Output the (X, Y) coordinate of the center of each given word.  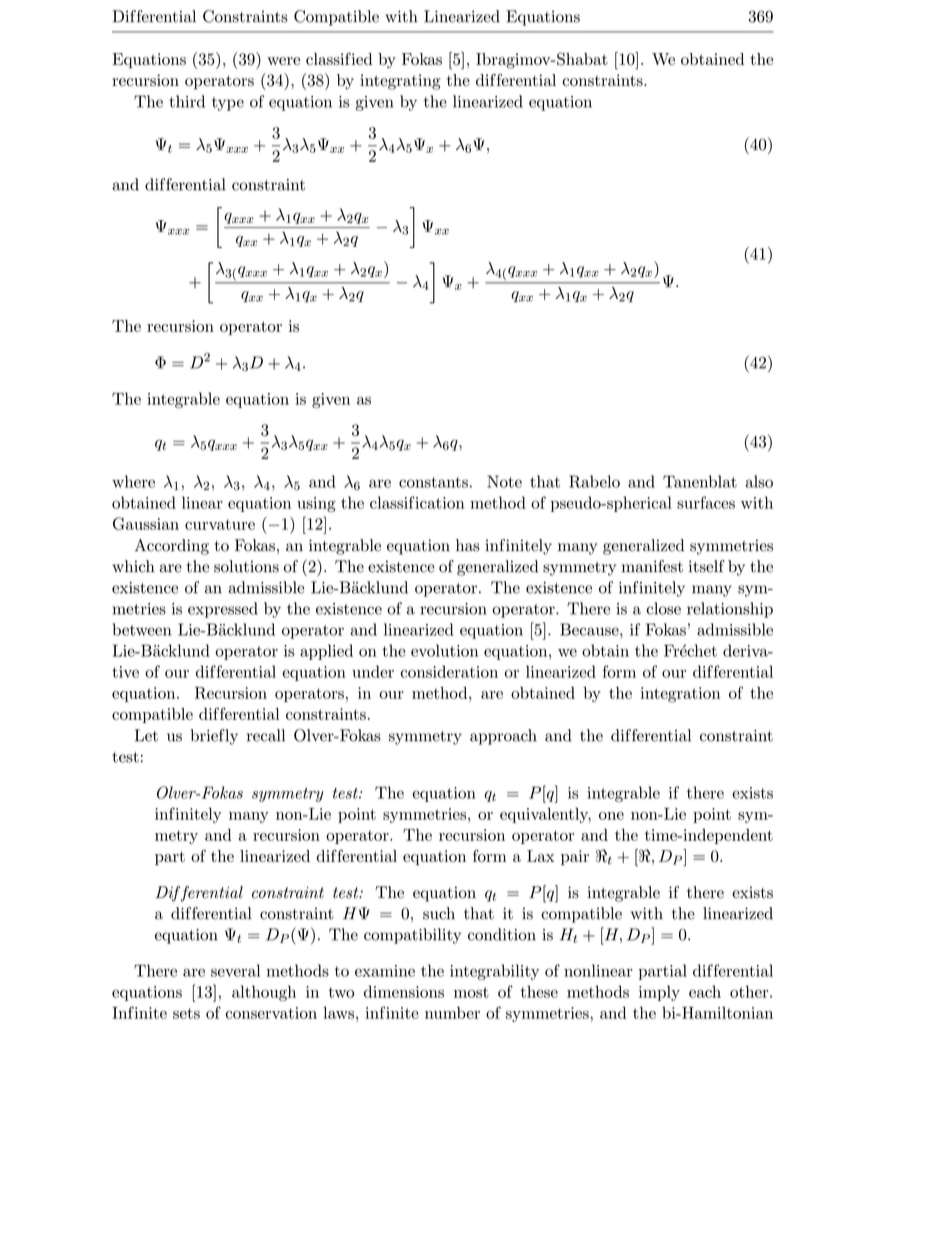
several (235, 970)
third (187, 101)
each (705, 991)
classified (339, 59)
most (471, 992)
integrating (400, 82)
